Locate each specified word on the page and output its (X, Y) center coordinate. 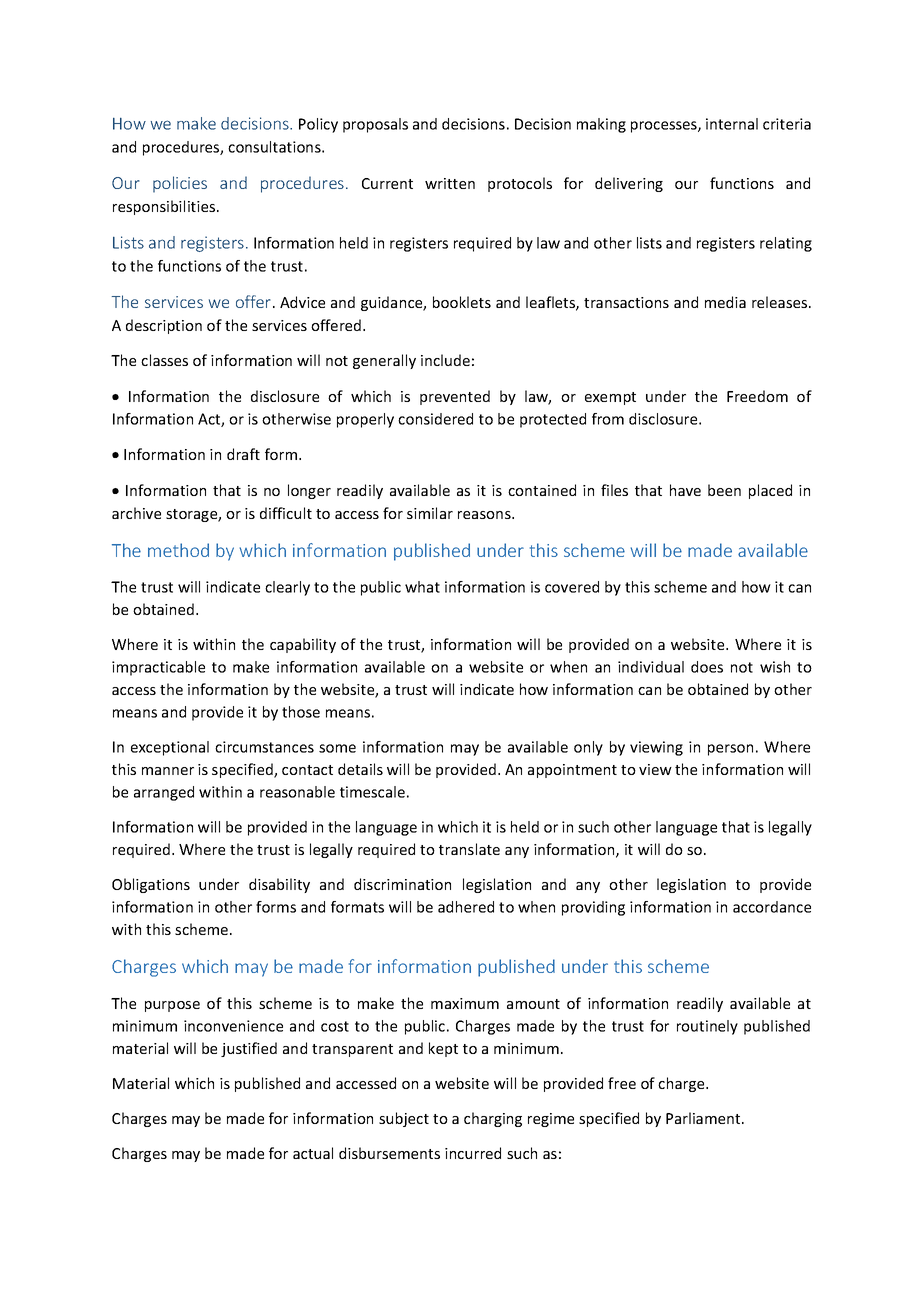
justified (249, 1049)
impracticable (158, 668)
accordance (772, 907)
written (450, 183)
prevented (455, 397)
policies (180, 184)
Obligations (151, 885)
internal (732, 124)
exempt (610, 398)
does (707, 667)
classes (164, 360)
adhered (466, 907)
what (422, 587)
